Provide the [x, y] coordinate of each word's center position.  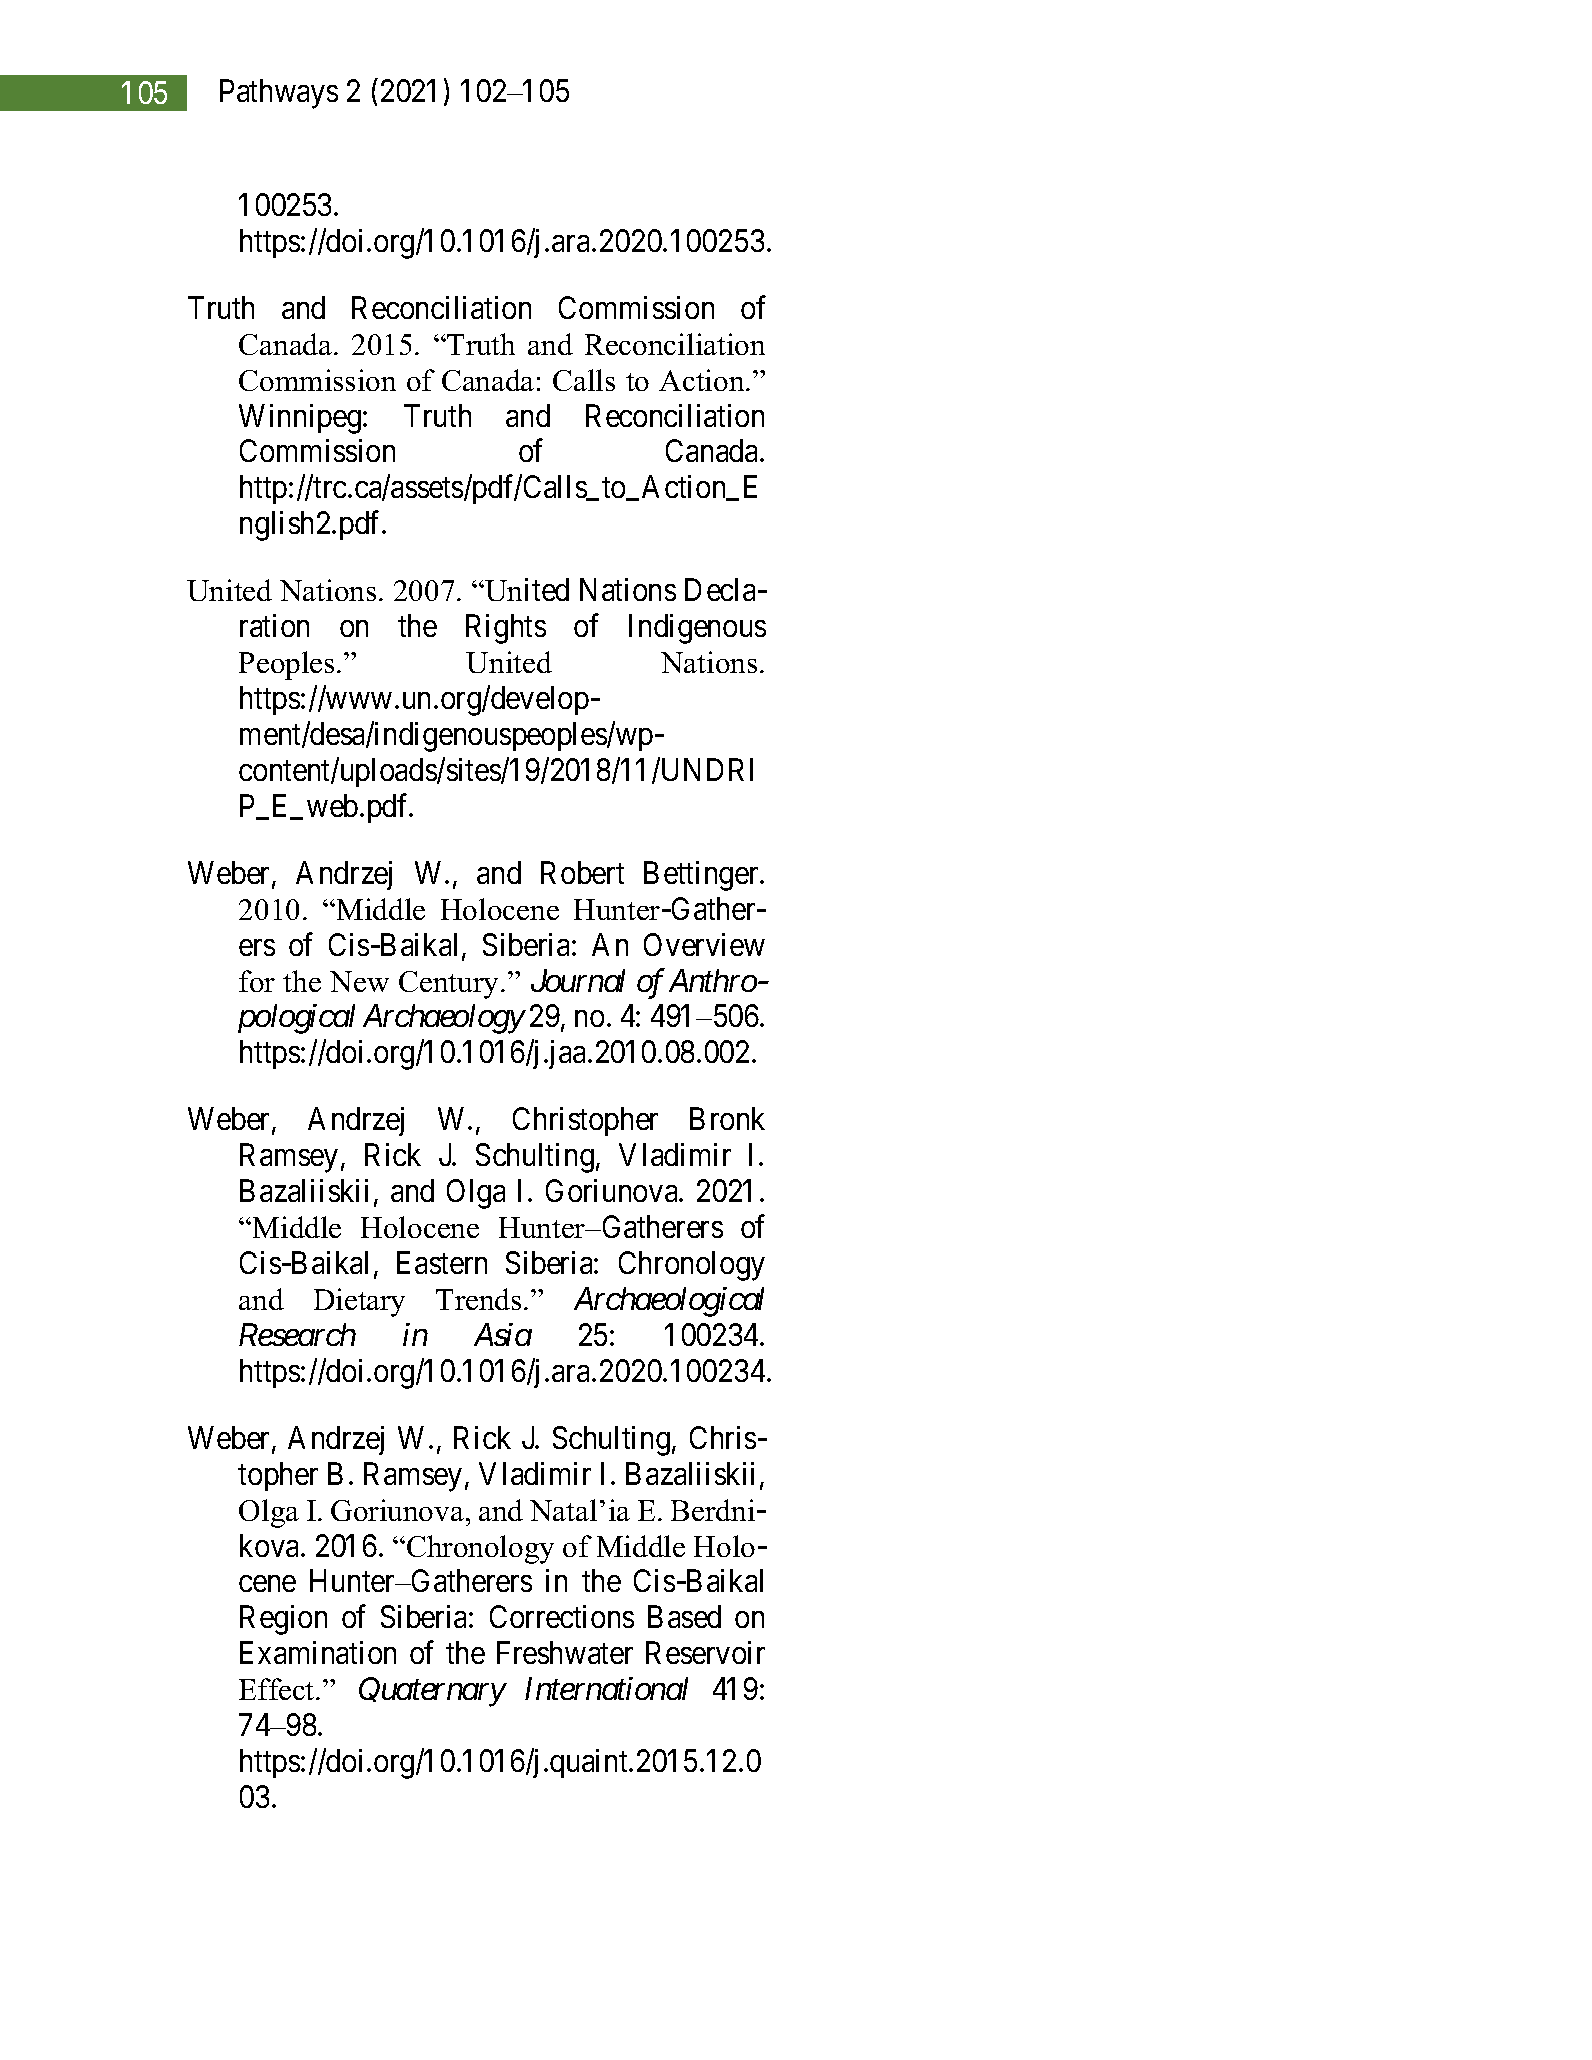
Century [448, 985]
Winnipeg [300, 419]
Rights [506, 629]
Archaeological [669, 1302]
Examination [318, 1652]
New [359, 981]
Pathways [279, 94]
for [257, 981]
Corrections [562, 1616]
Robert [582, 872]
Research [297, 1334]
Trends [478, 1299]
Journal [578, 980]
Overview [704, 944]
